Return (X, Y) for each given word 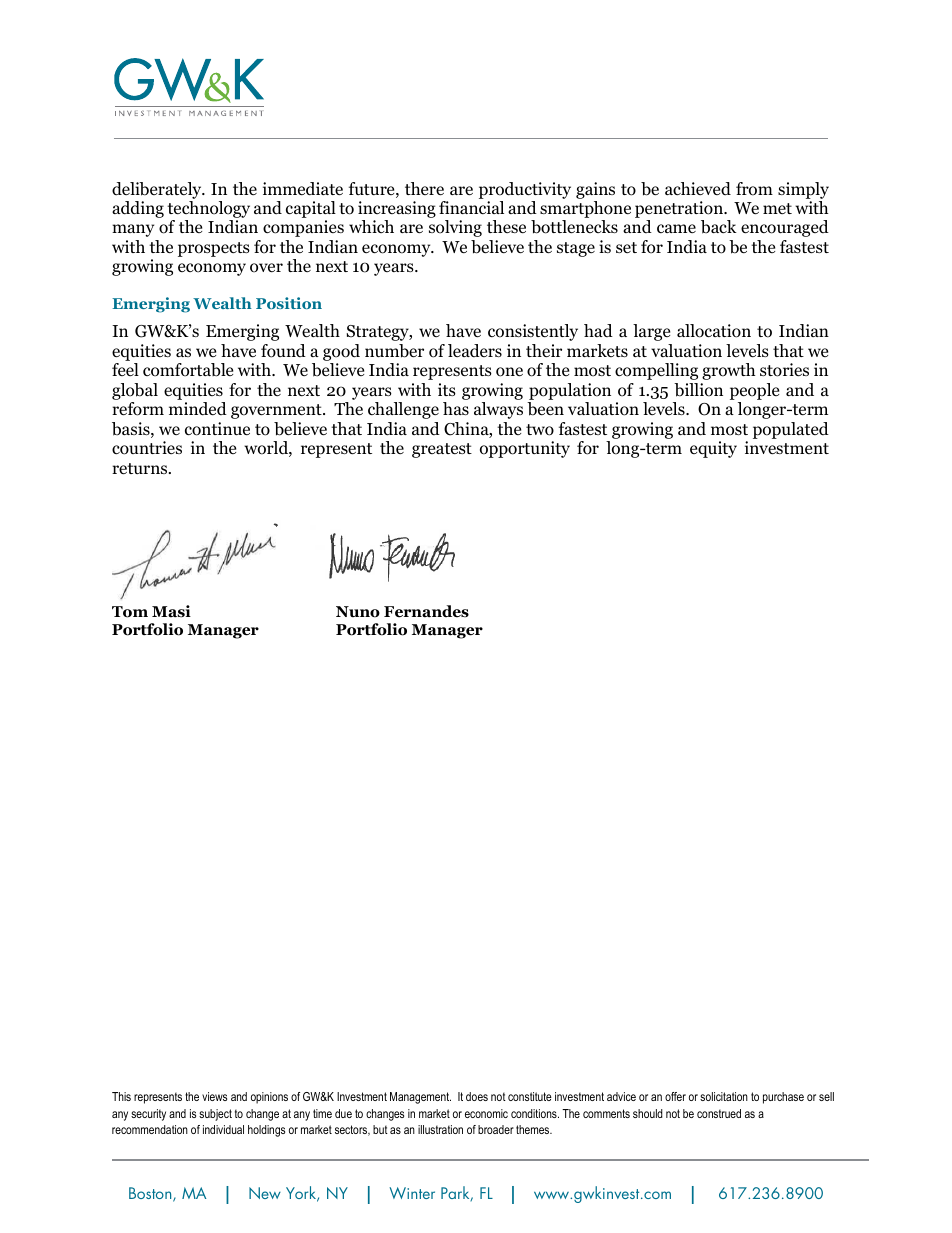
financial (471, 207)
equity (713, 449)
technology (208, 211)
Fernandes (426, 611)
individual (223, 1129)
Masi (171, 611)
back (719, 227)
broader (496, 1129)
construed (719, 1113)
